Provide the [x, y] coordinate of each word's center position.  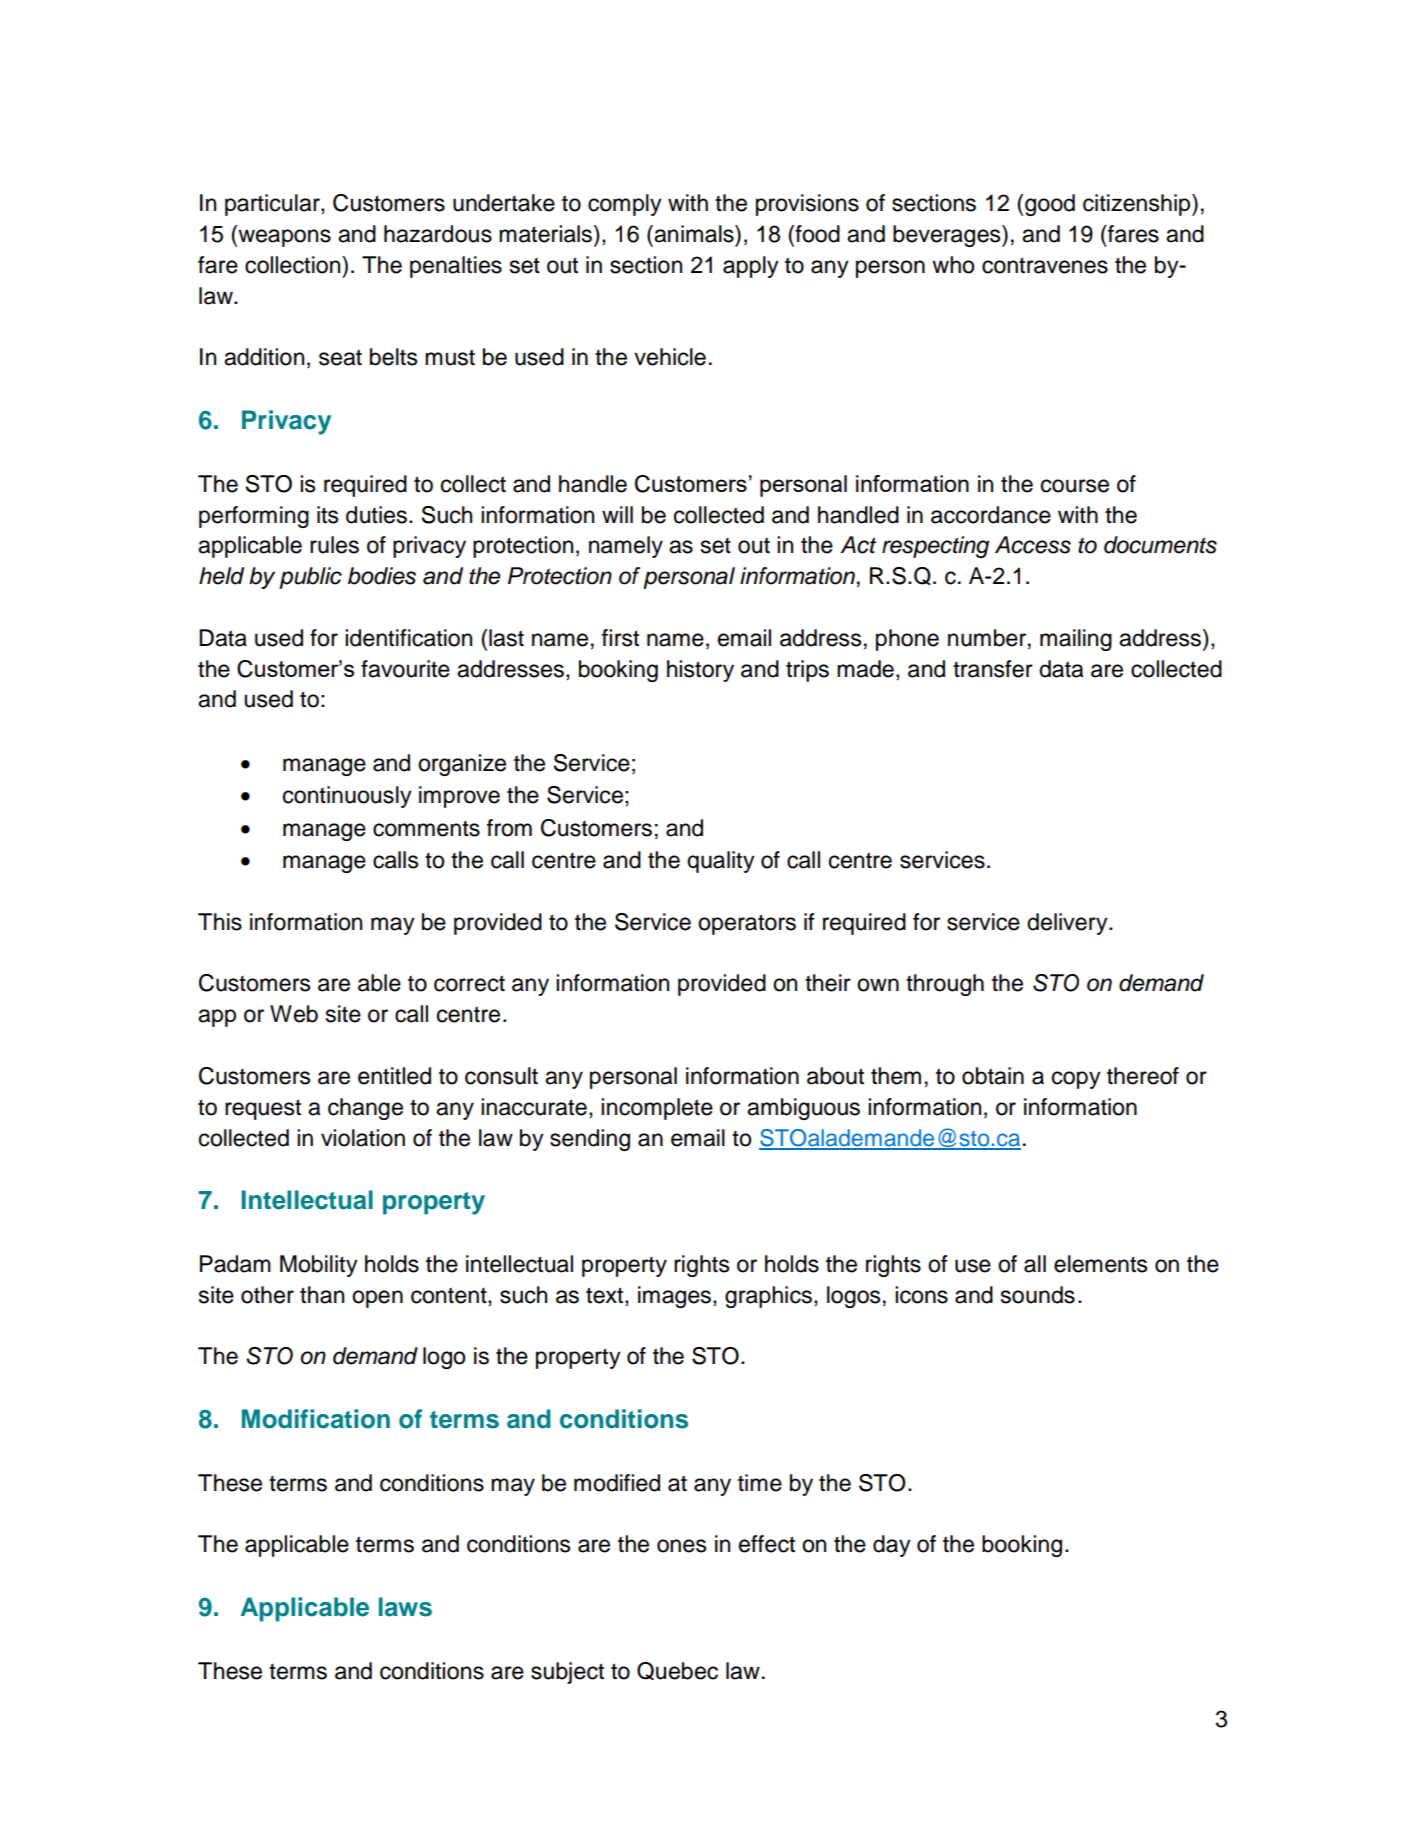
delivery [1068, 924]
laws [405, 1607]
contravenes [1045, 265]
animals [694, 234]
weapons [283, 238]
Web [294, 1014]
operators [747, 924]
